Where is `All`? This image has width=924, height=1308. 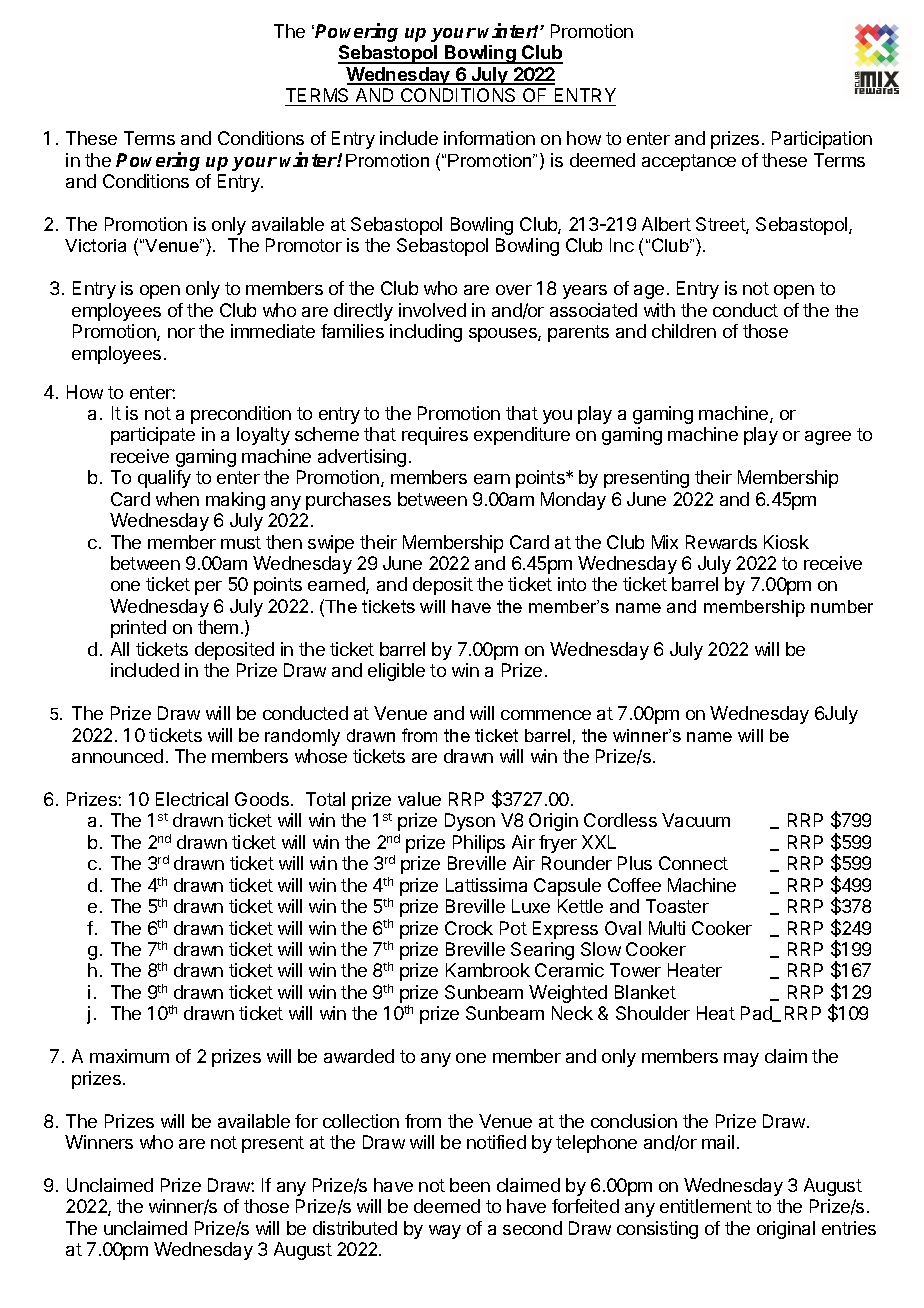
All is located at coordinates (120, 649).
